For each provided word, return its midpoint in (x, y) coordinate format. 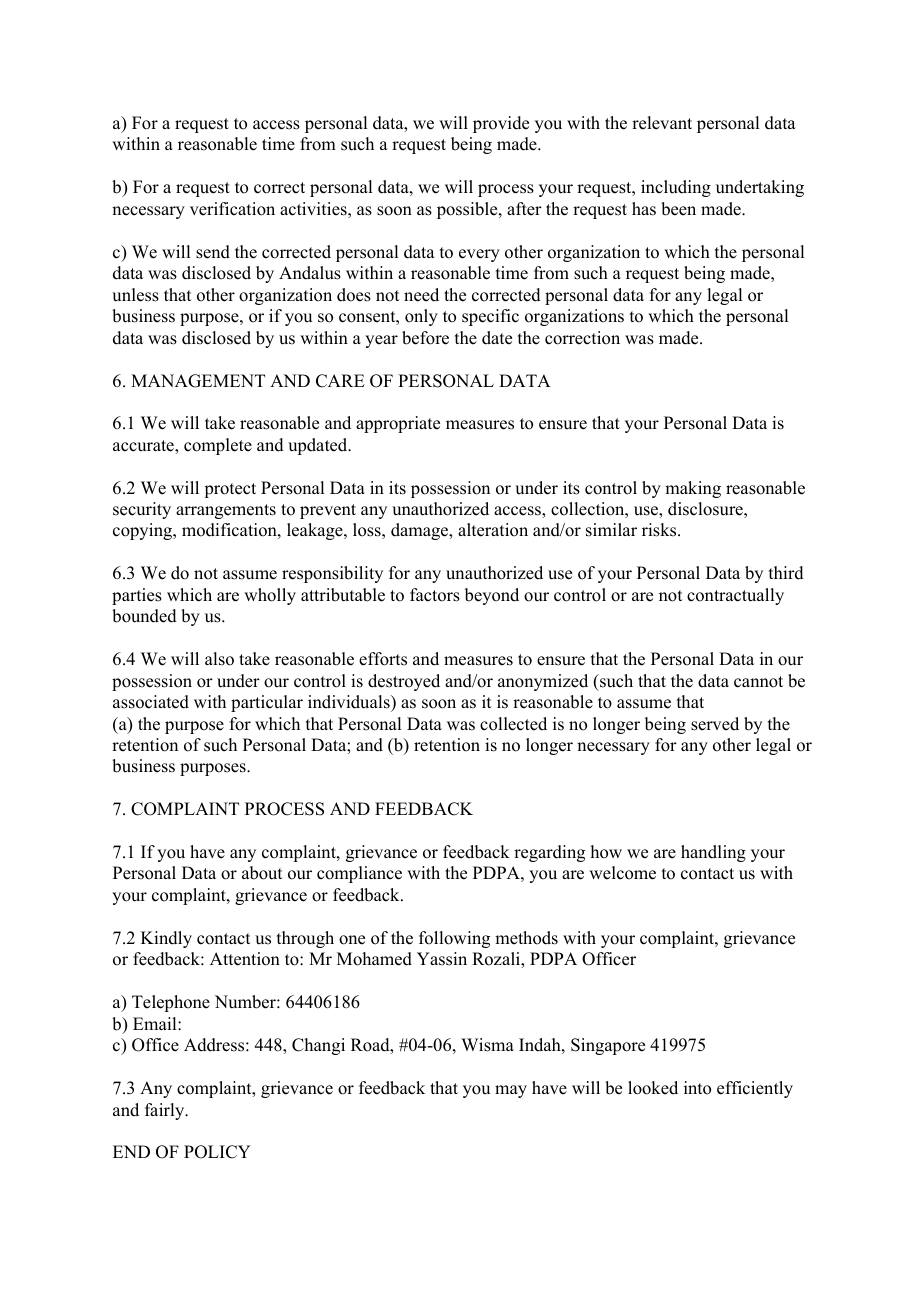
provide (501, 124)
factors (435, 595)
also (219, 659)
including (676, 188)
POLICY (217, 1152)
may (511, 1091)
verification (232, 209)
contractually (735, 596)
